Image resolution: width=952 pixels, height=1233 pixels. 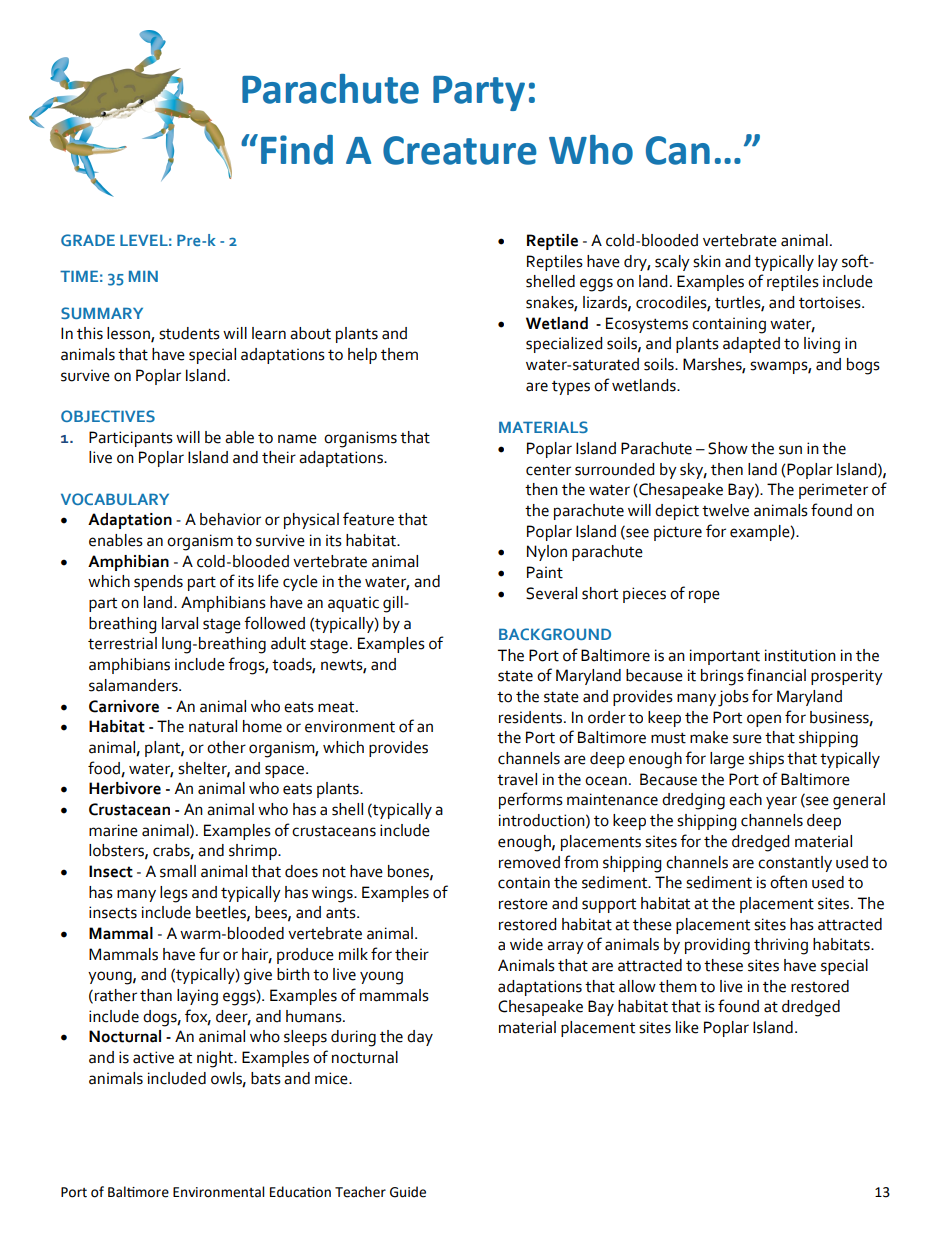 I want to click on GRADE, so click(x=88, y=240).
